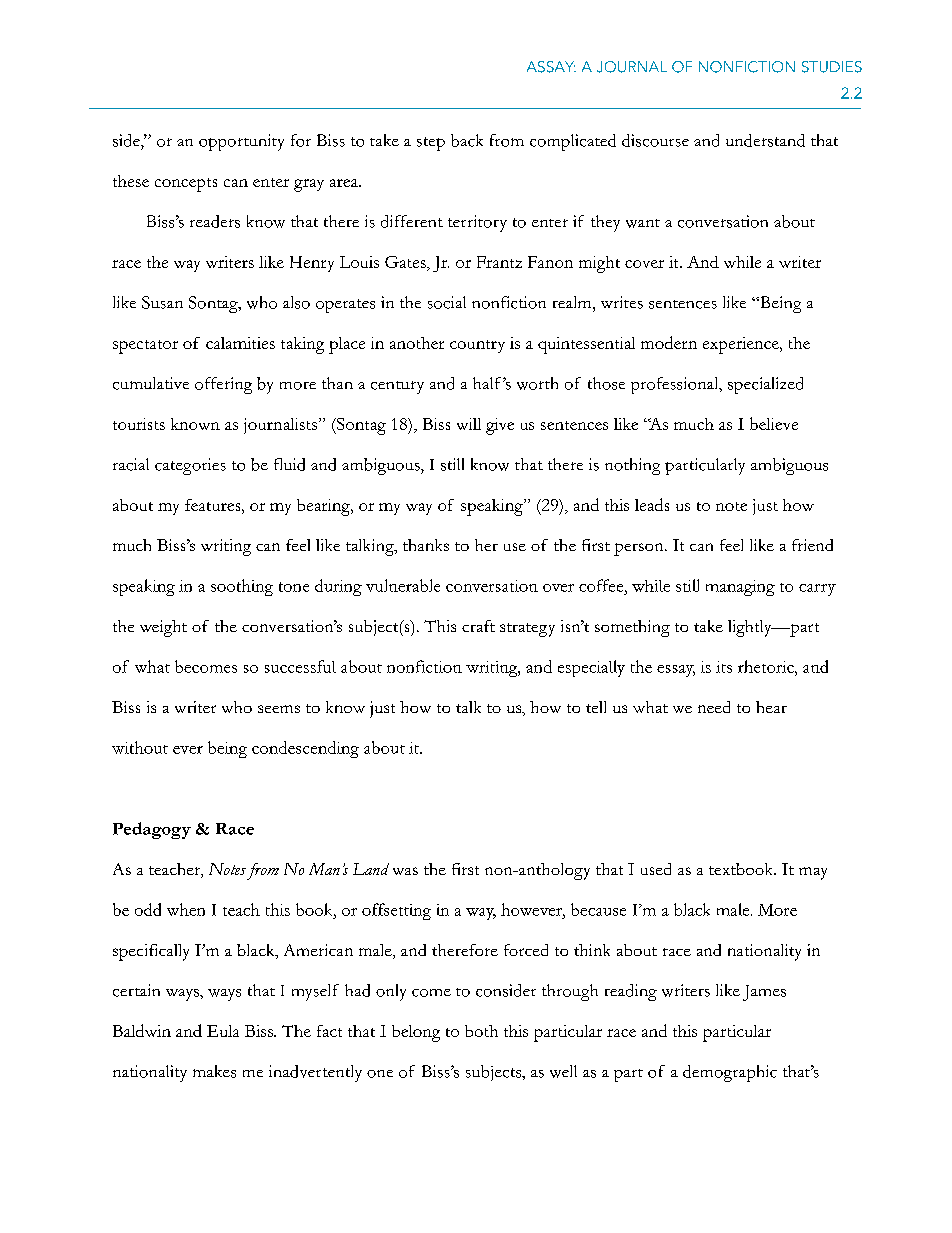 The width and height of the screenshot is (952, 1233). What do you see at coordinates (223, 1031) in the screenshot?
I see `Eula` at bounding box center [223, 1031].
